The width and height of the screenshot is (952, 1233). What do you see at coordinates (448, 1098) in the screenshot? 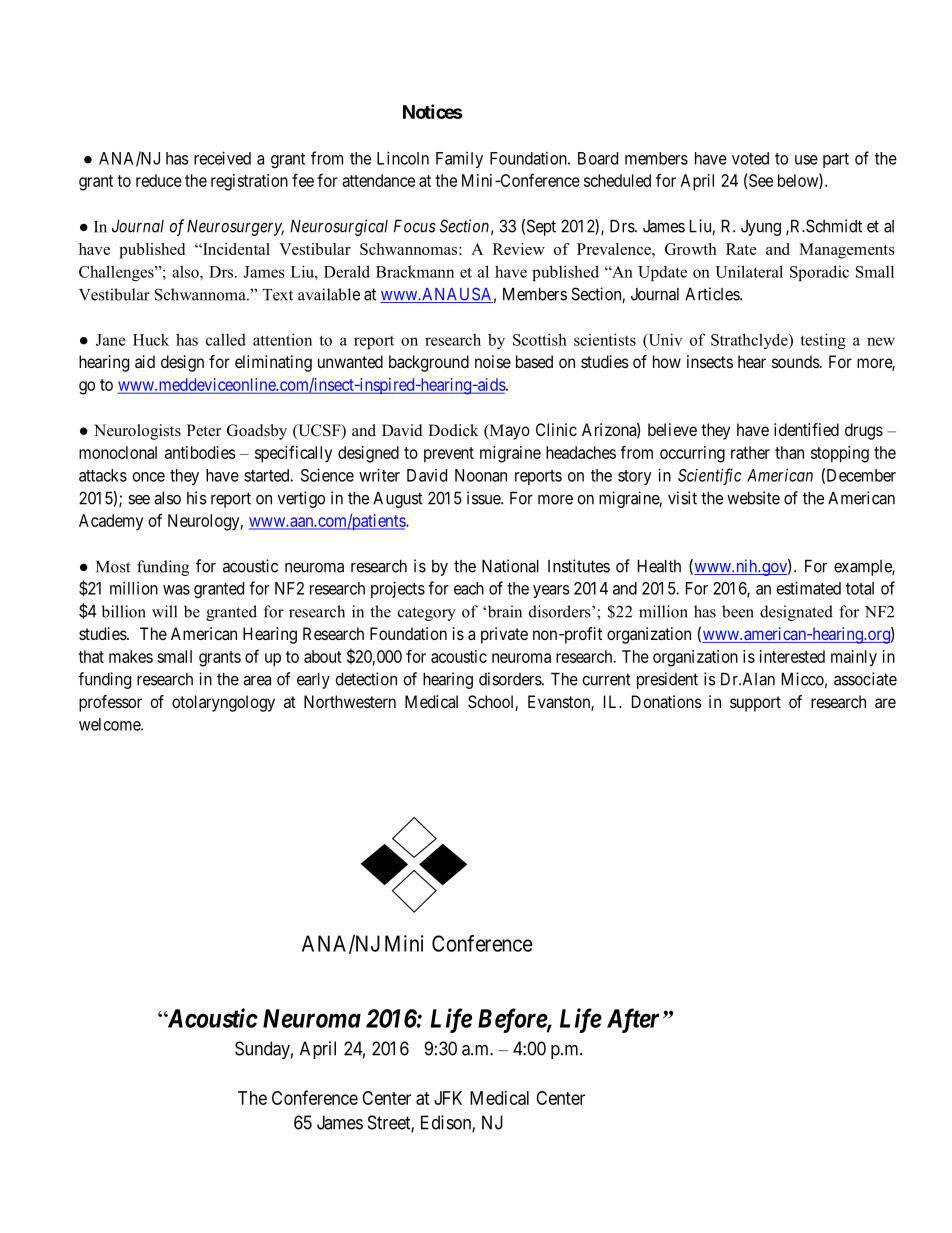
I see `JFK` at bounding box center [448, 1098].
